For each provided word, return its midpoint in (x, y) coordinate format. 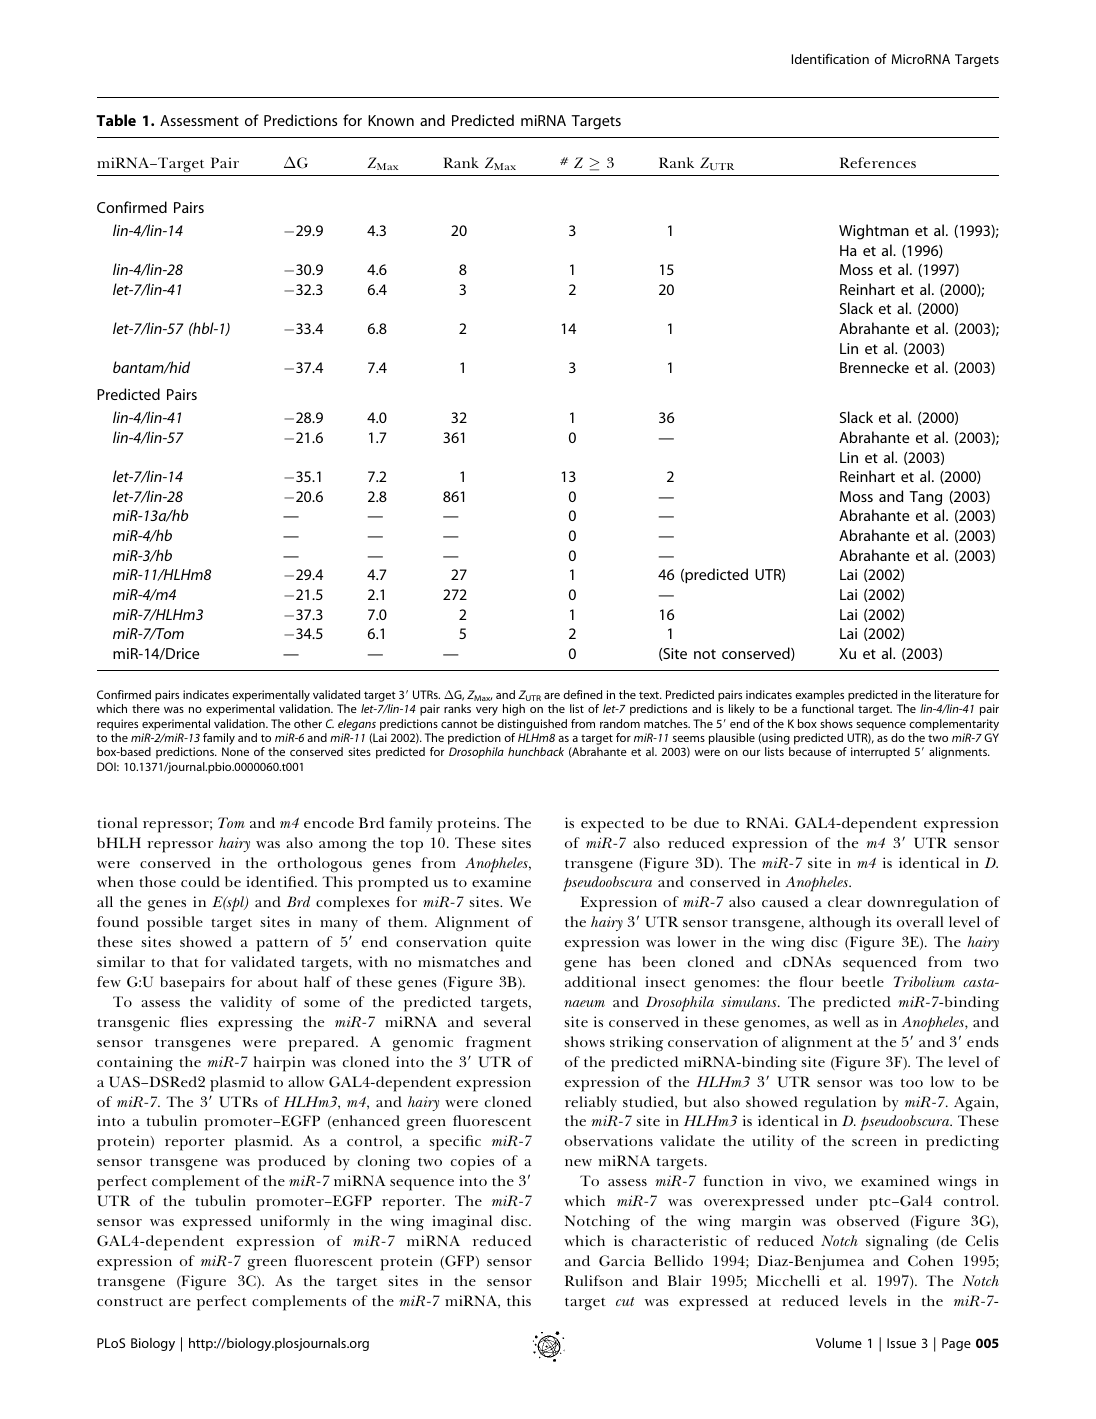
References (878, 162)
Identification (830, 58)
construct (130, 1301)
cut (625, 1301)
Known (391, 120)
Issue (901, 1343)
